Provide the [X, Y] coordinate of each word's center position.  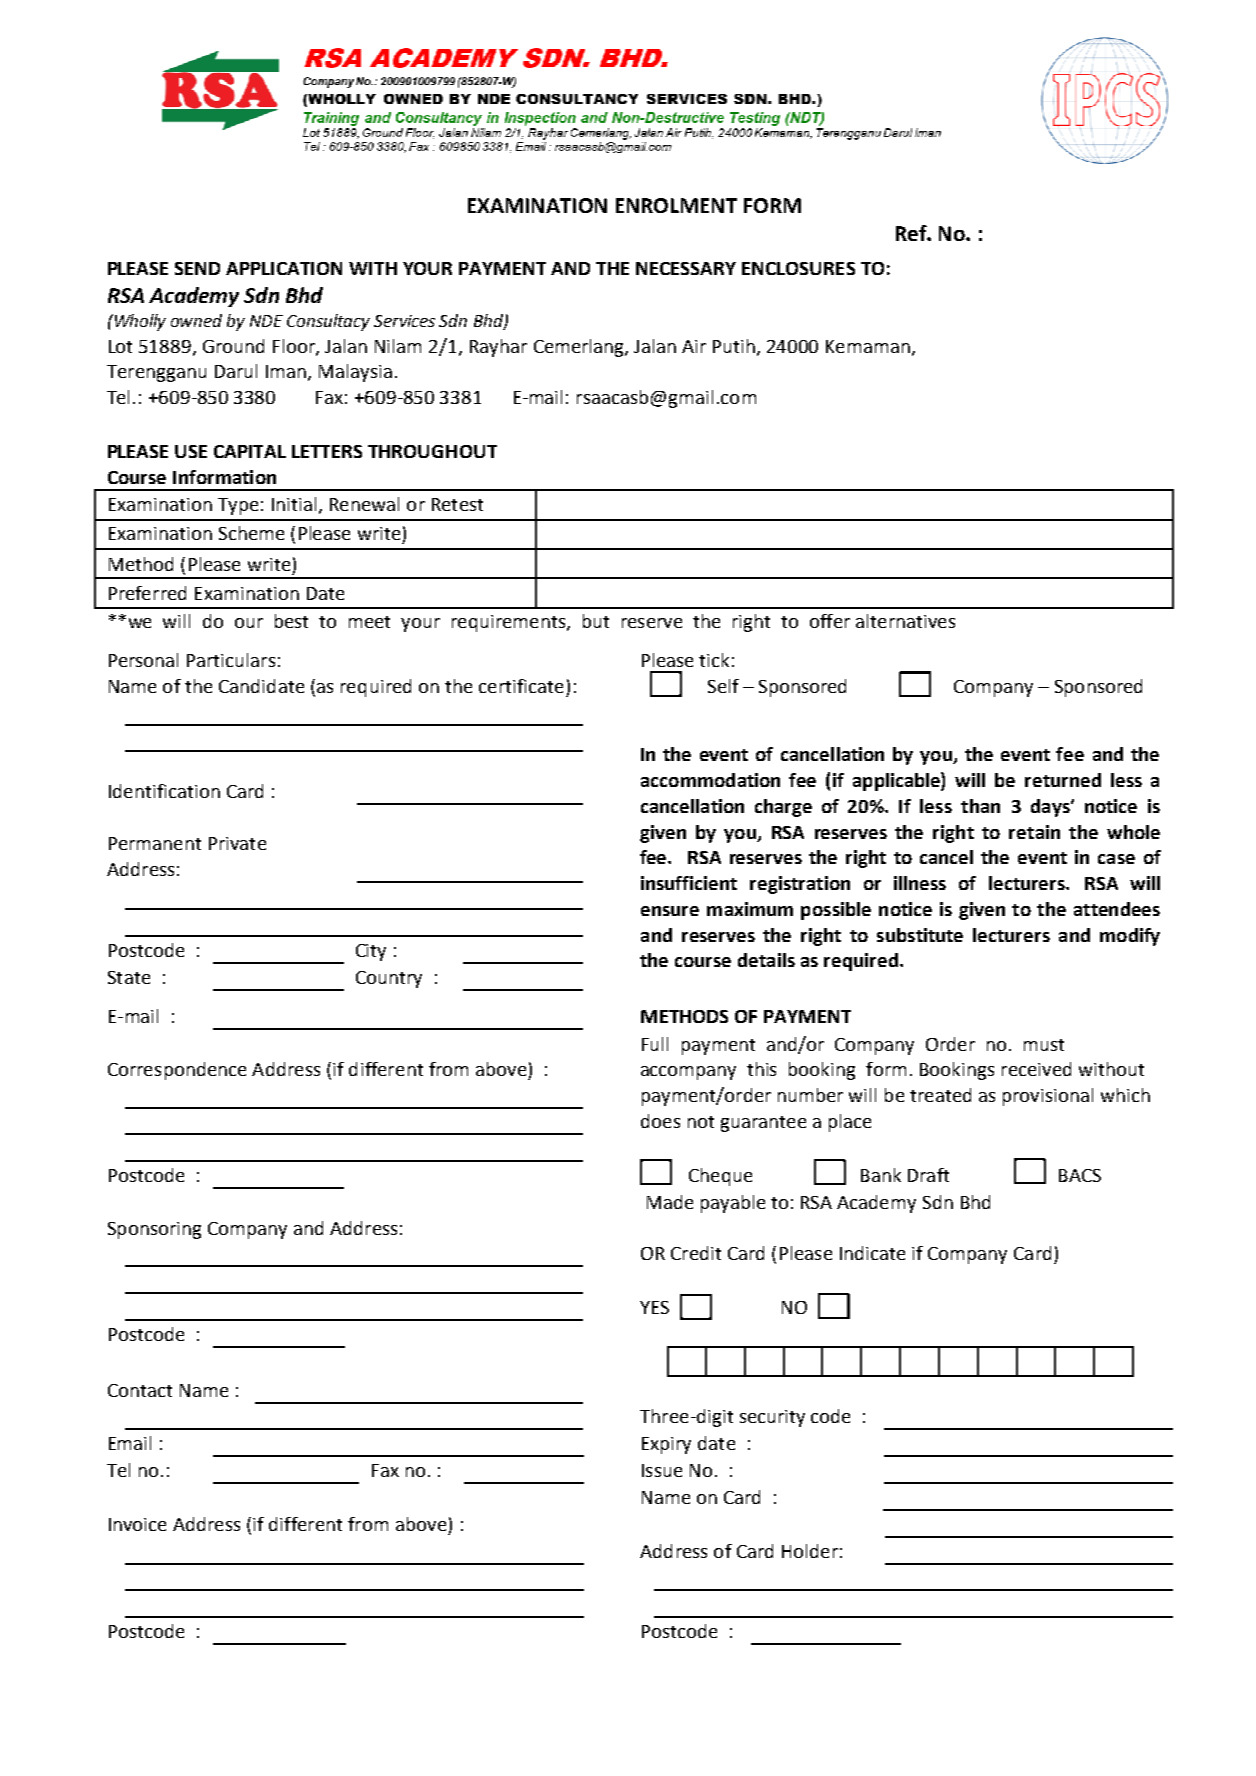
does [660, 1121]
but [596, 621]
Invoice [137, 1524]
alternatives [905, 621]
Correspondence [177, 1071]
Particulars [231, 660]
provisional [1048, 1097]
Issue [662, 1470]
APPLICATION [284, 268]
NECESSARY [686, 268]
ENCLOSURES [798, 268]
